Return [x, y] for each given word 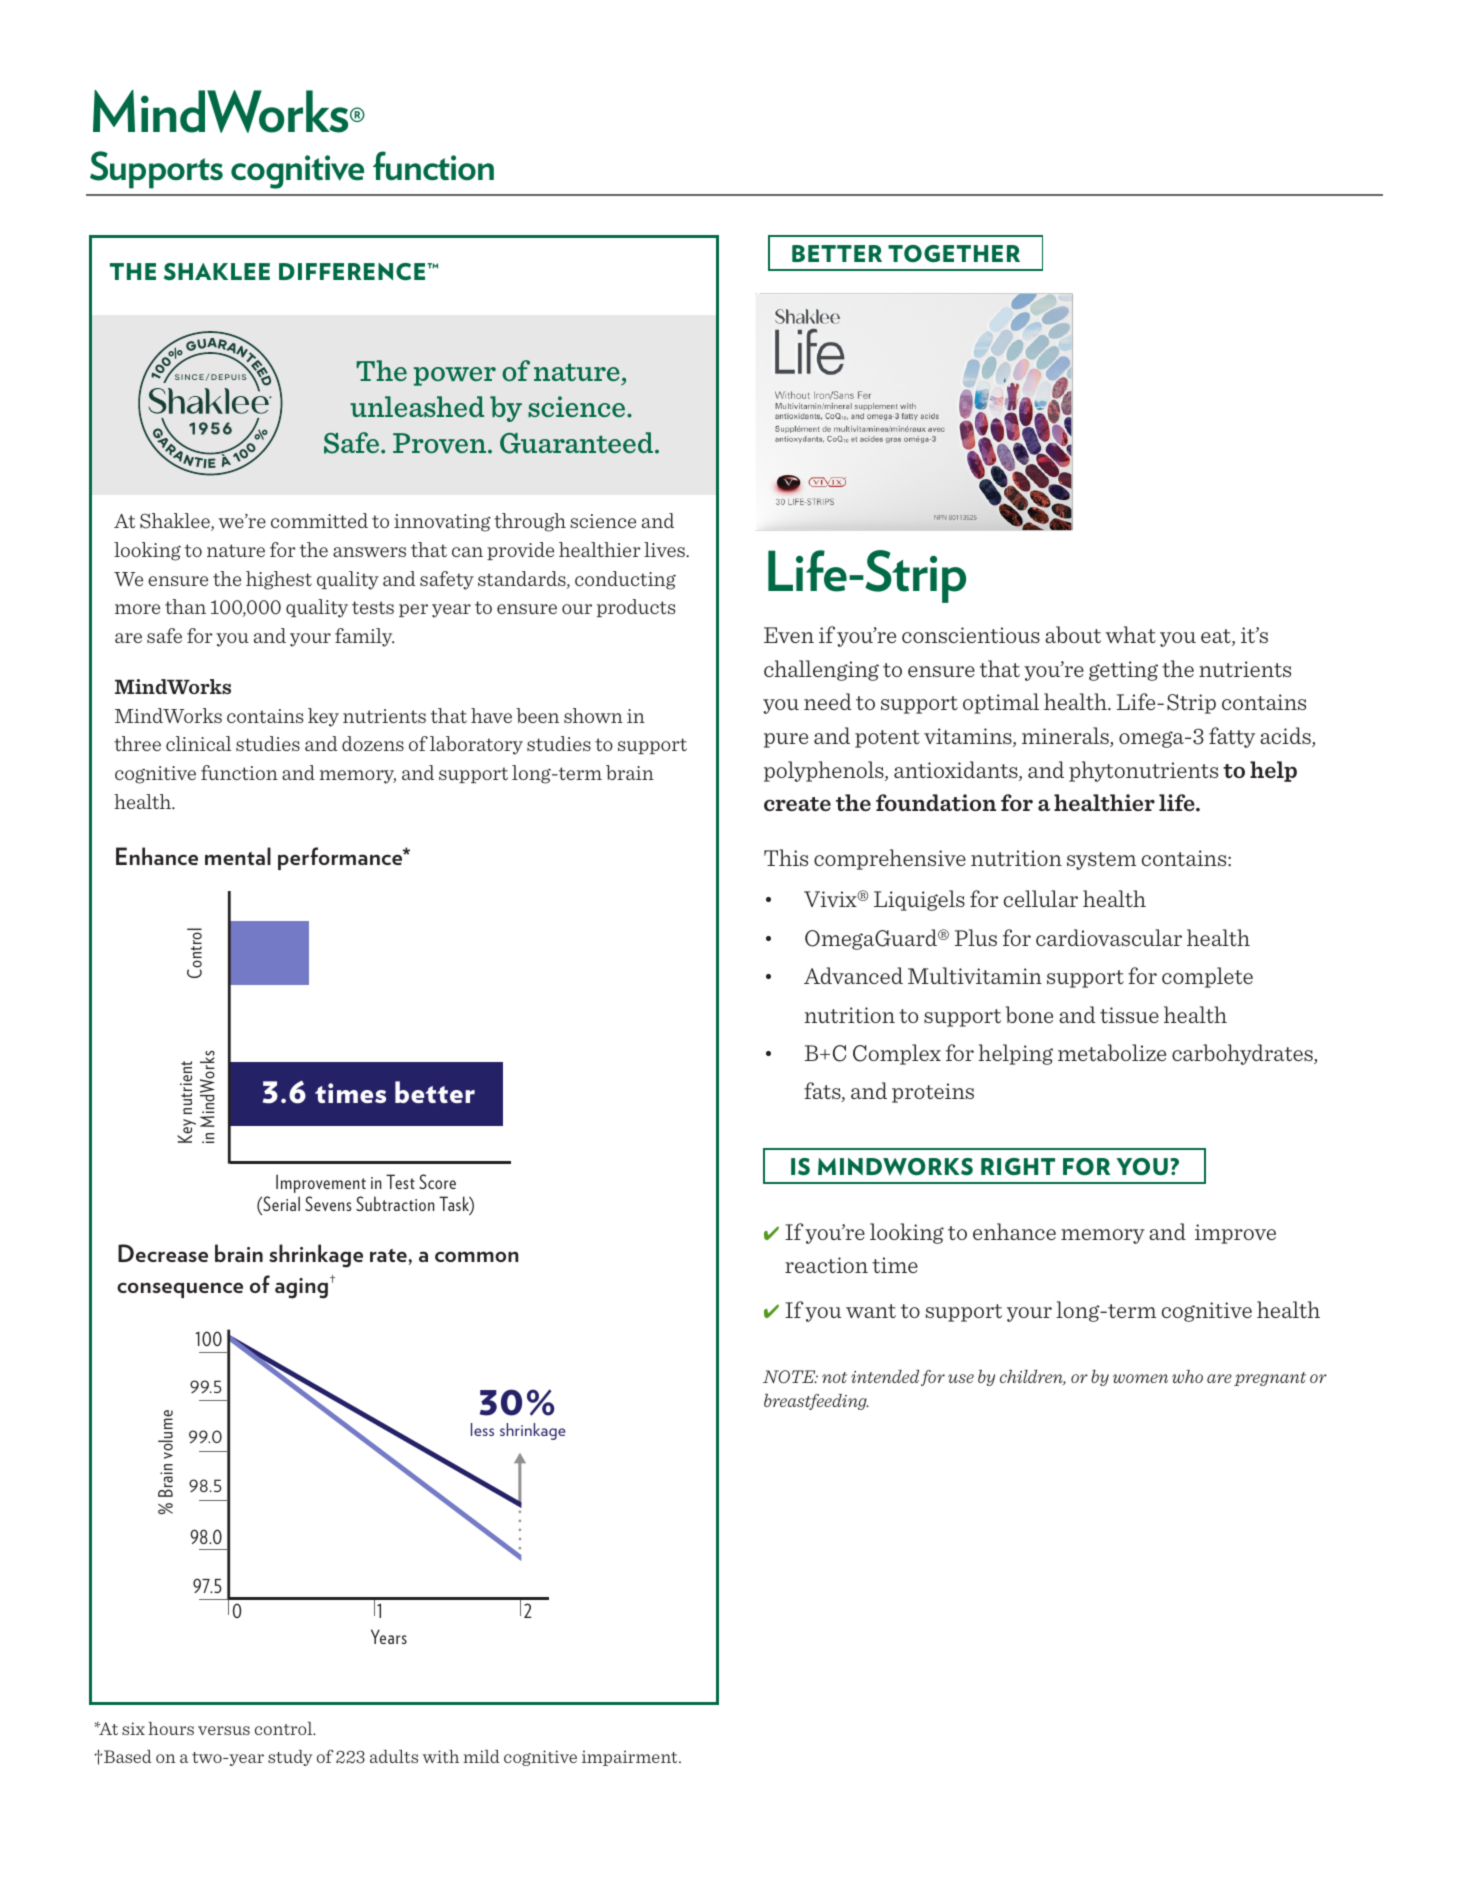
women [1140, 1378]
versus [224, 1730]
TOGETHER [954, 254]
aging [301, 1288]
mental [238, 856]
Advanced [853, 975]
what [1130, 634]
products [636, 608]
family [364, 637]
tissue [1129, 1015]
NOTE [790, 1377]
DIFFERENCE [353, 272]
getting [1123, 671]
